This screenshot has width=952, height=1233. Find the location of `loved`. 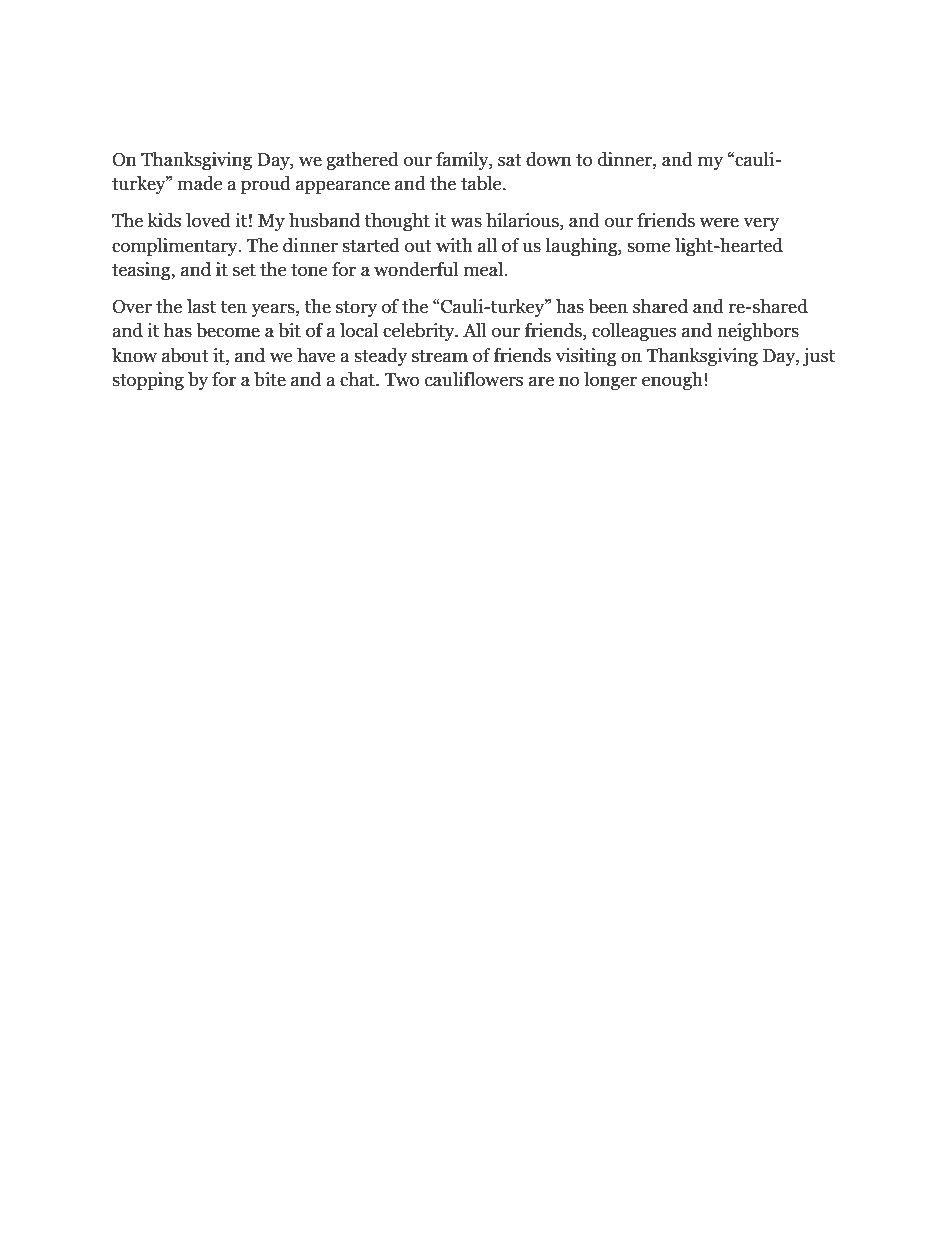

loved is located at coordinates (208, 220).
